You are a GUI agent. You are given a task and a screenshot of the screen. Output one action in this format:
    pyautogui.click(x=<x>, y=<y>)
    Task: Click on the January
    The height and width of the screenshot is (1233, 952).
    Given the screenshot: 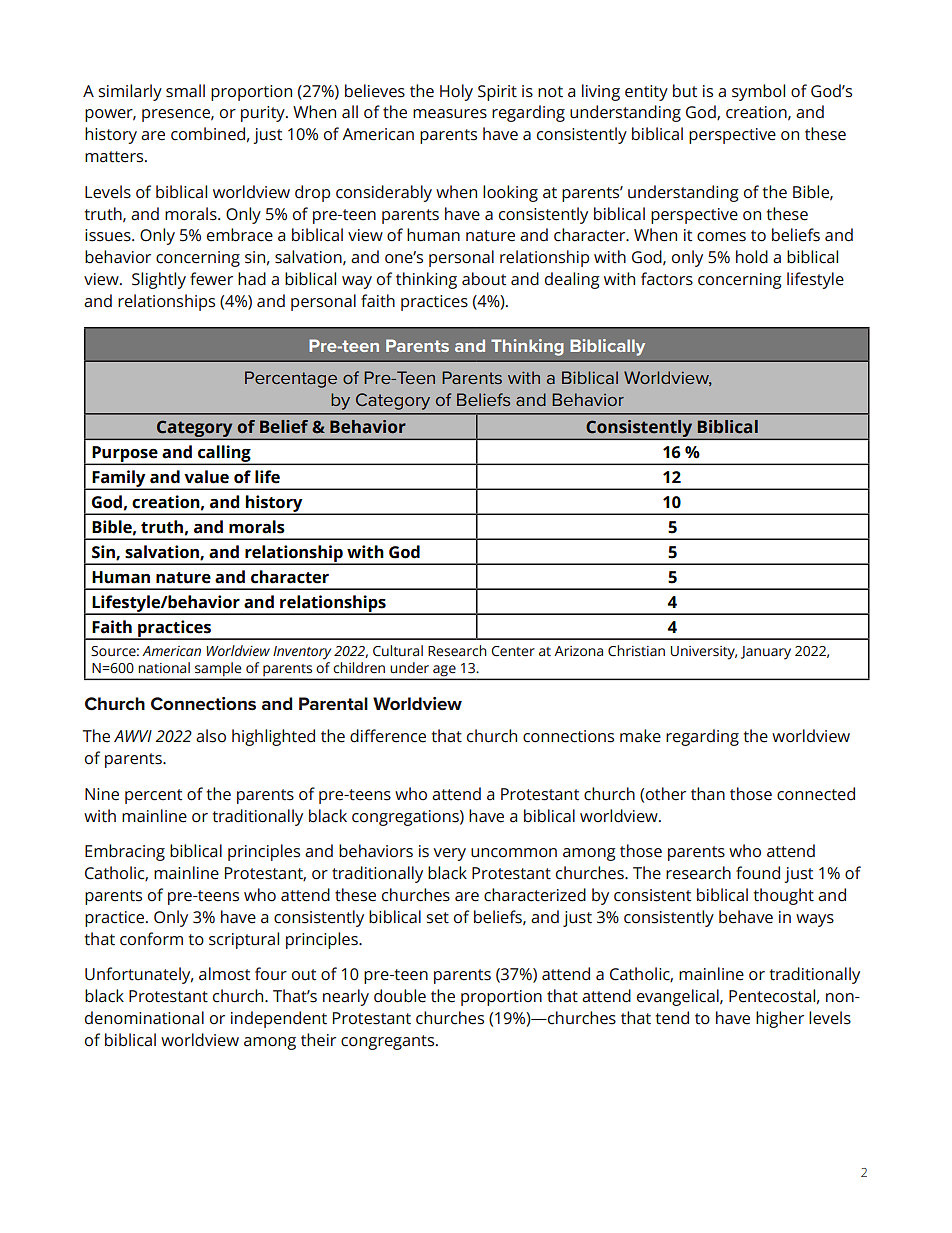 What is the action you would take?
    pyautogui.click(x=766, y=653)
